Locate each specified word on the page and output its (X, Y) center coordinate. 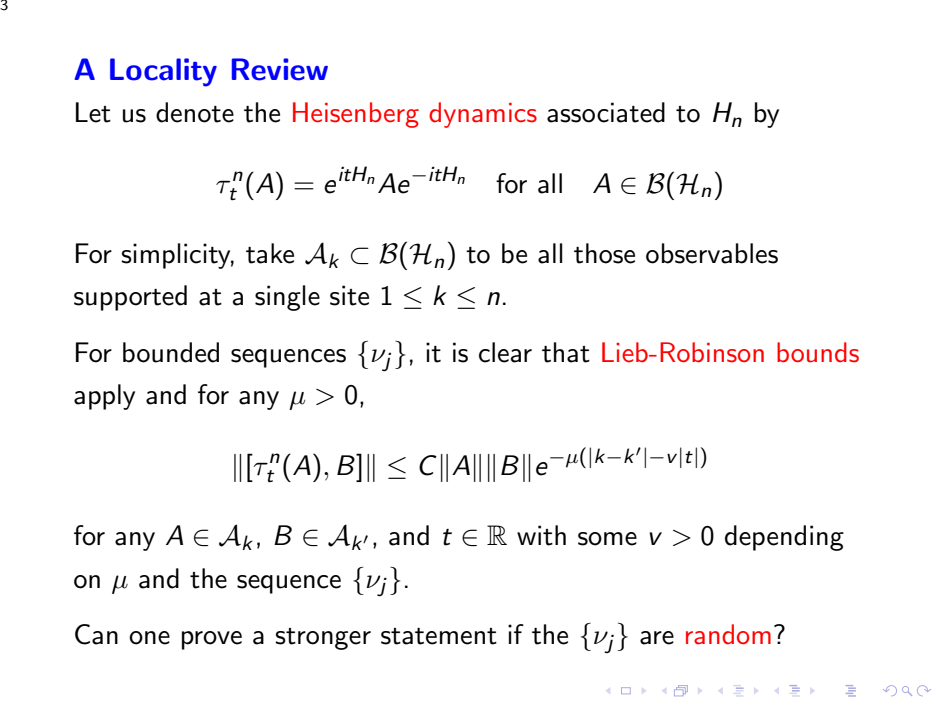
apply (104, 397)
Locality (163, 72)
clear (505, 352)
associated (606, 112)
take (270, 253)
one (149, 638)
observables (712, 253)
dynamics (483, 115)
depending (784, 538)
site (349, 295)
